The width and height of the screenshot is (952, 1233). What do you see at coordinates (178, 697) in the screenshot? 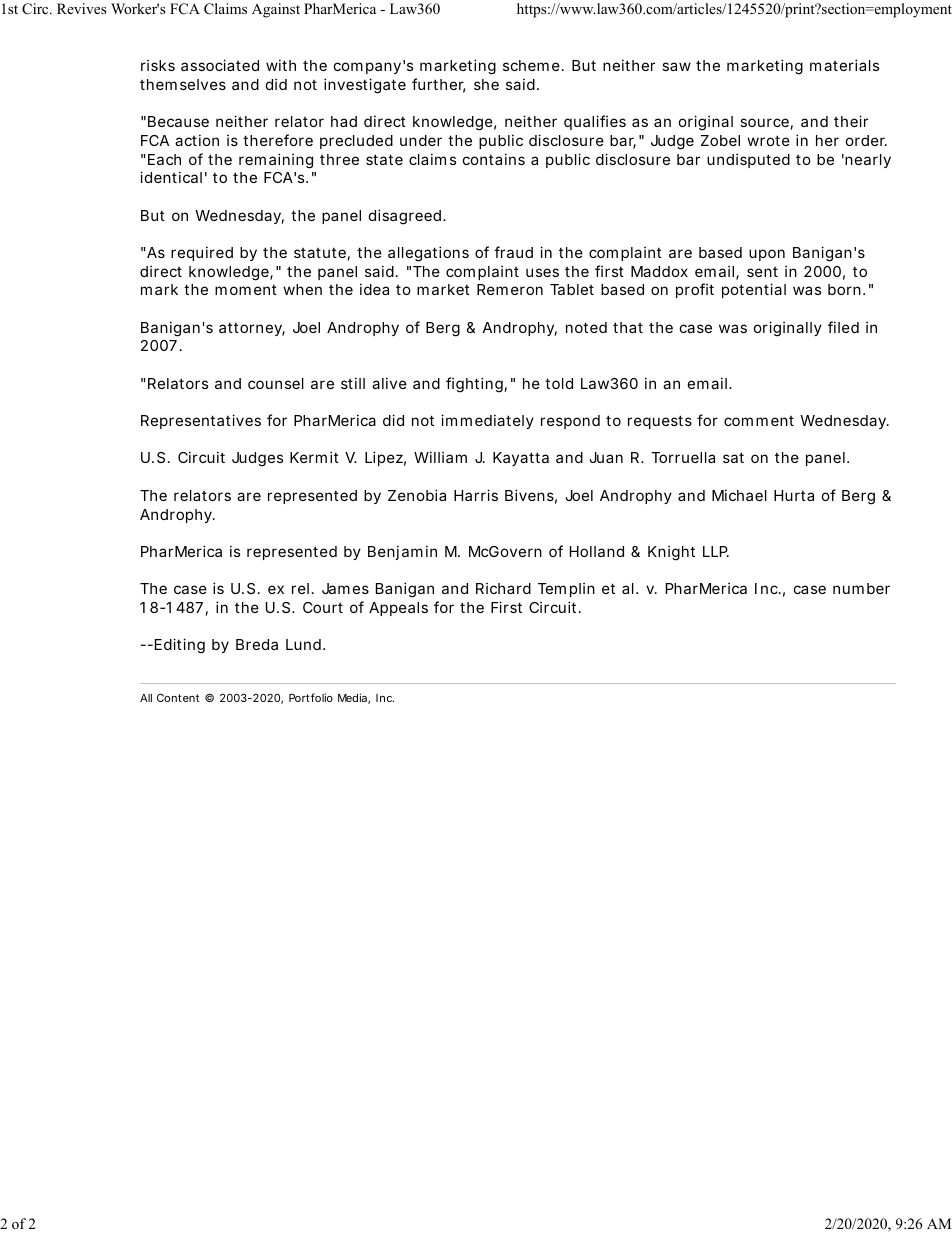
I see `Content` at bounding box center [178, 697].
